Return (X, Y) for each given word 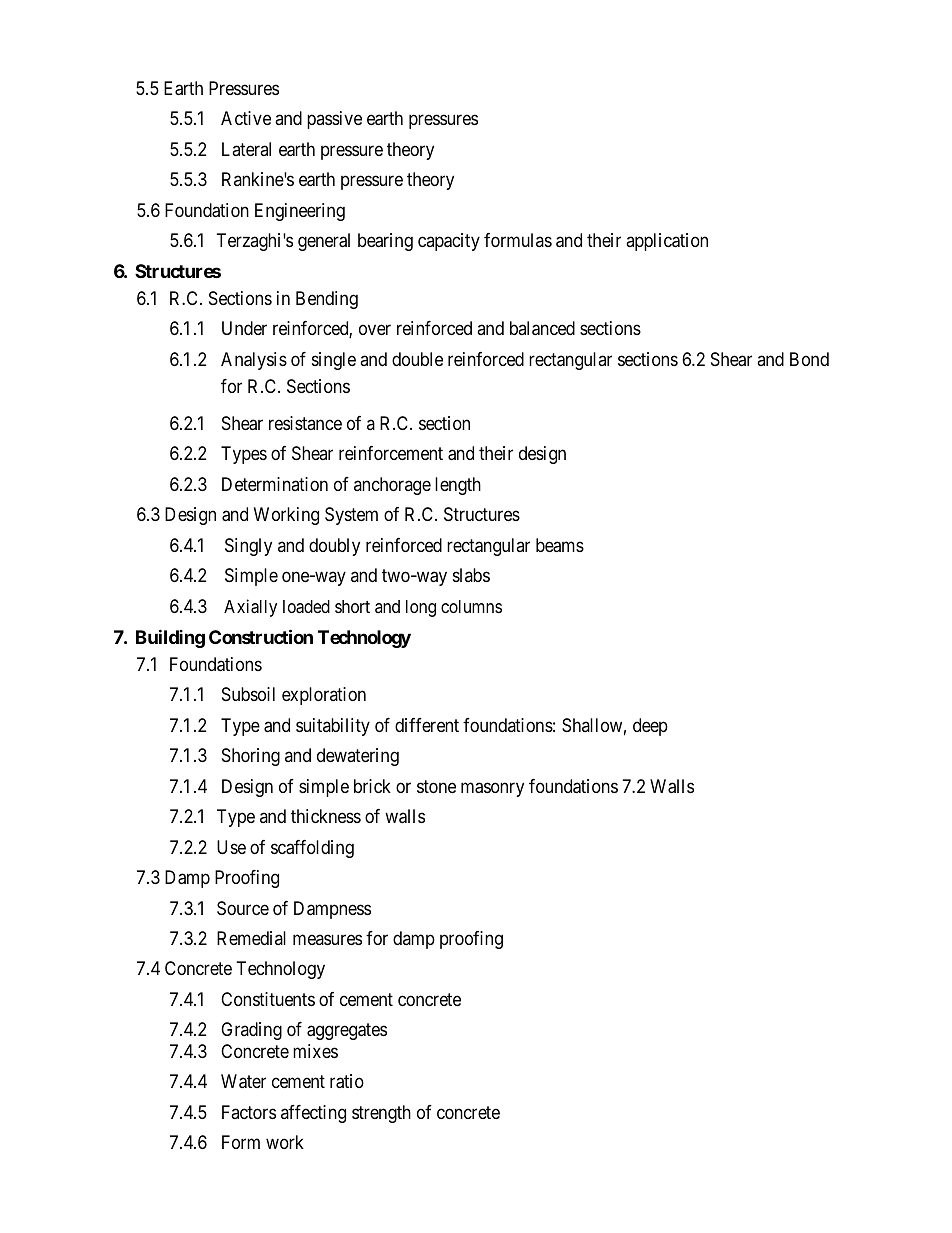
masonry (492, 789)
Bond (809, 359)
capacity (449, 242)
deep (650, 727)
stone (436, 786)
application (667, 242)
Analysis (254, 361)
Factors (249, 1112)
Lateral (246, 149)
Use (231, 847)
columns (471, 606)
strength (381, 1114)
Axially (250, 608)
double (417, 359)
